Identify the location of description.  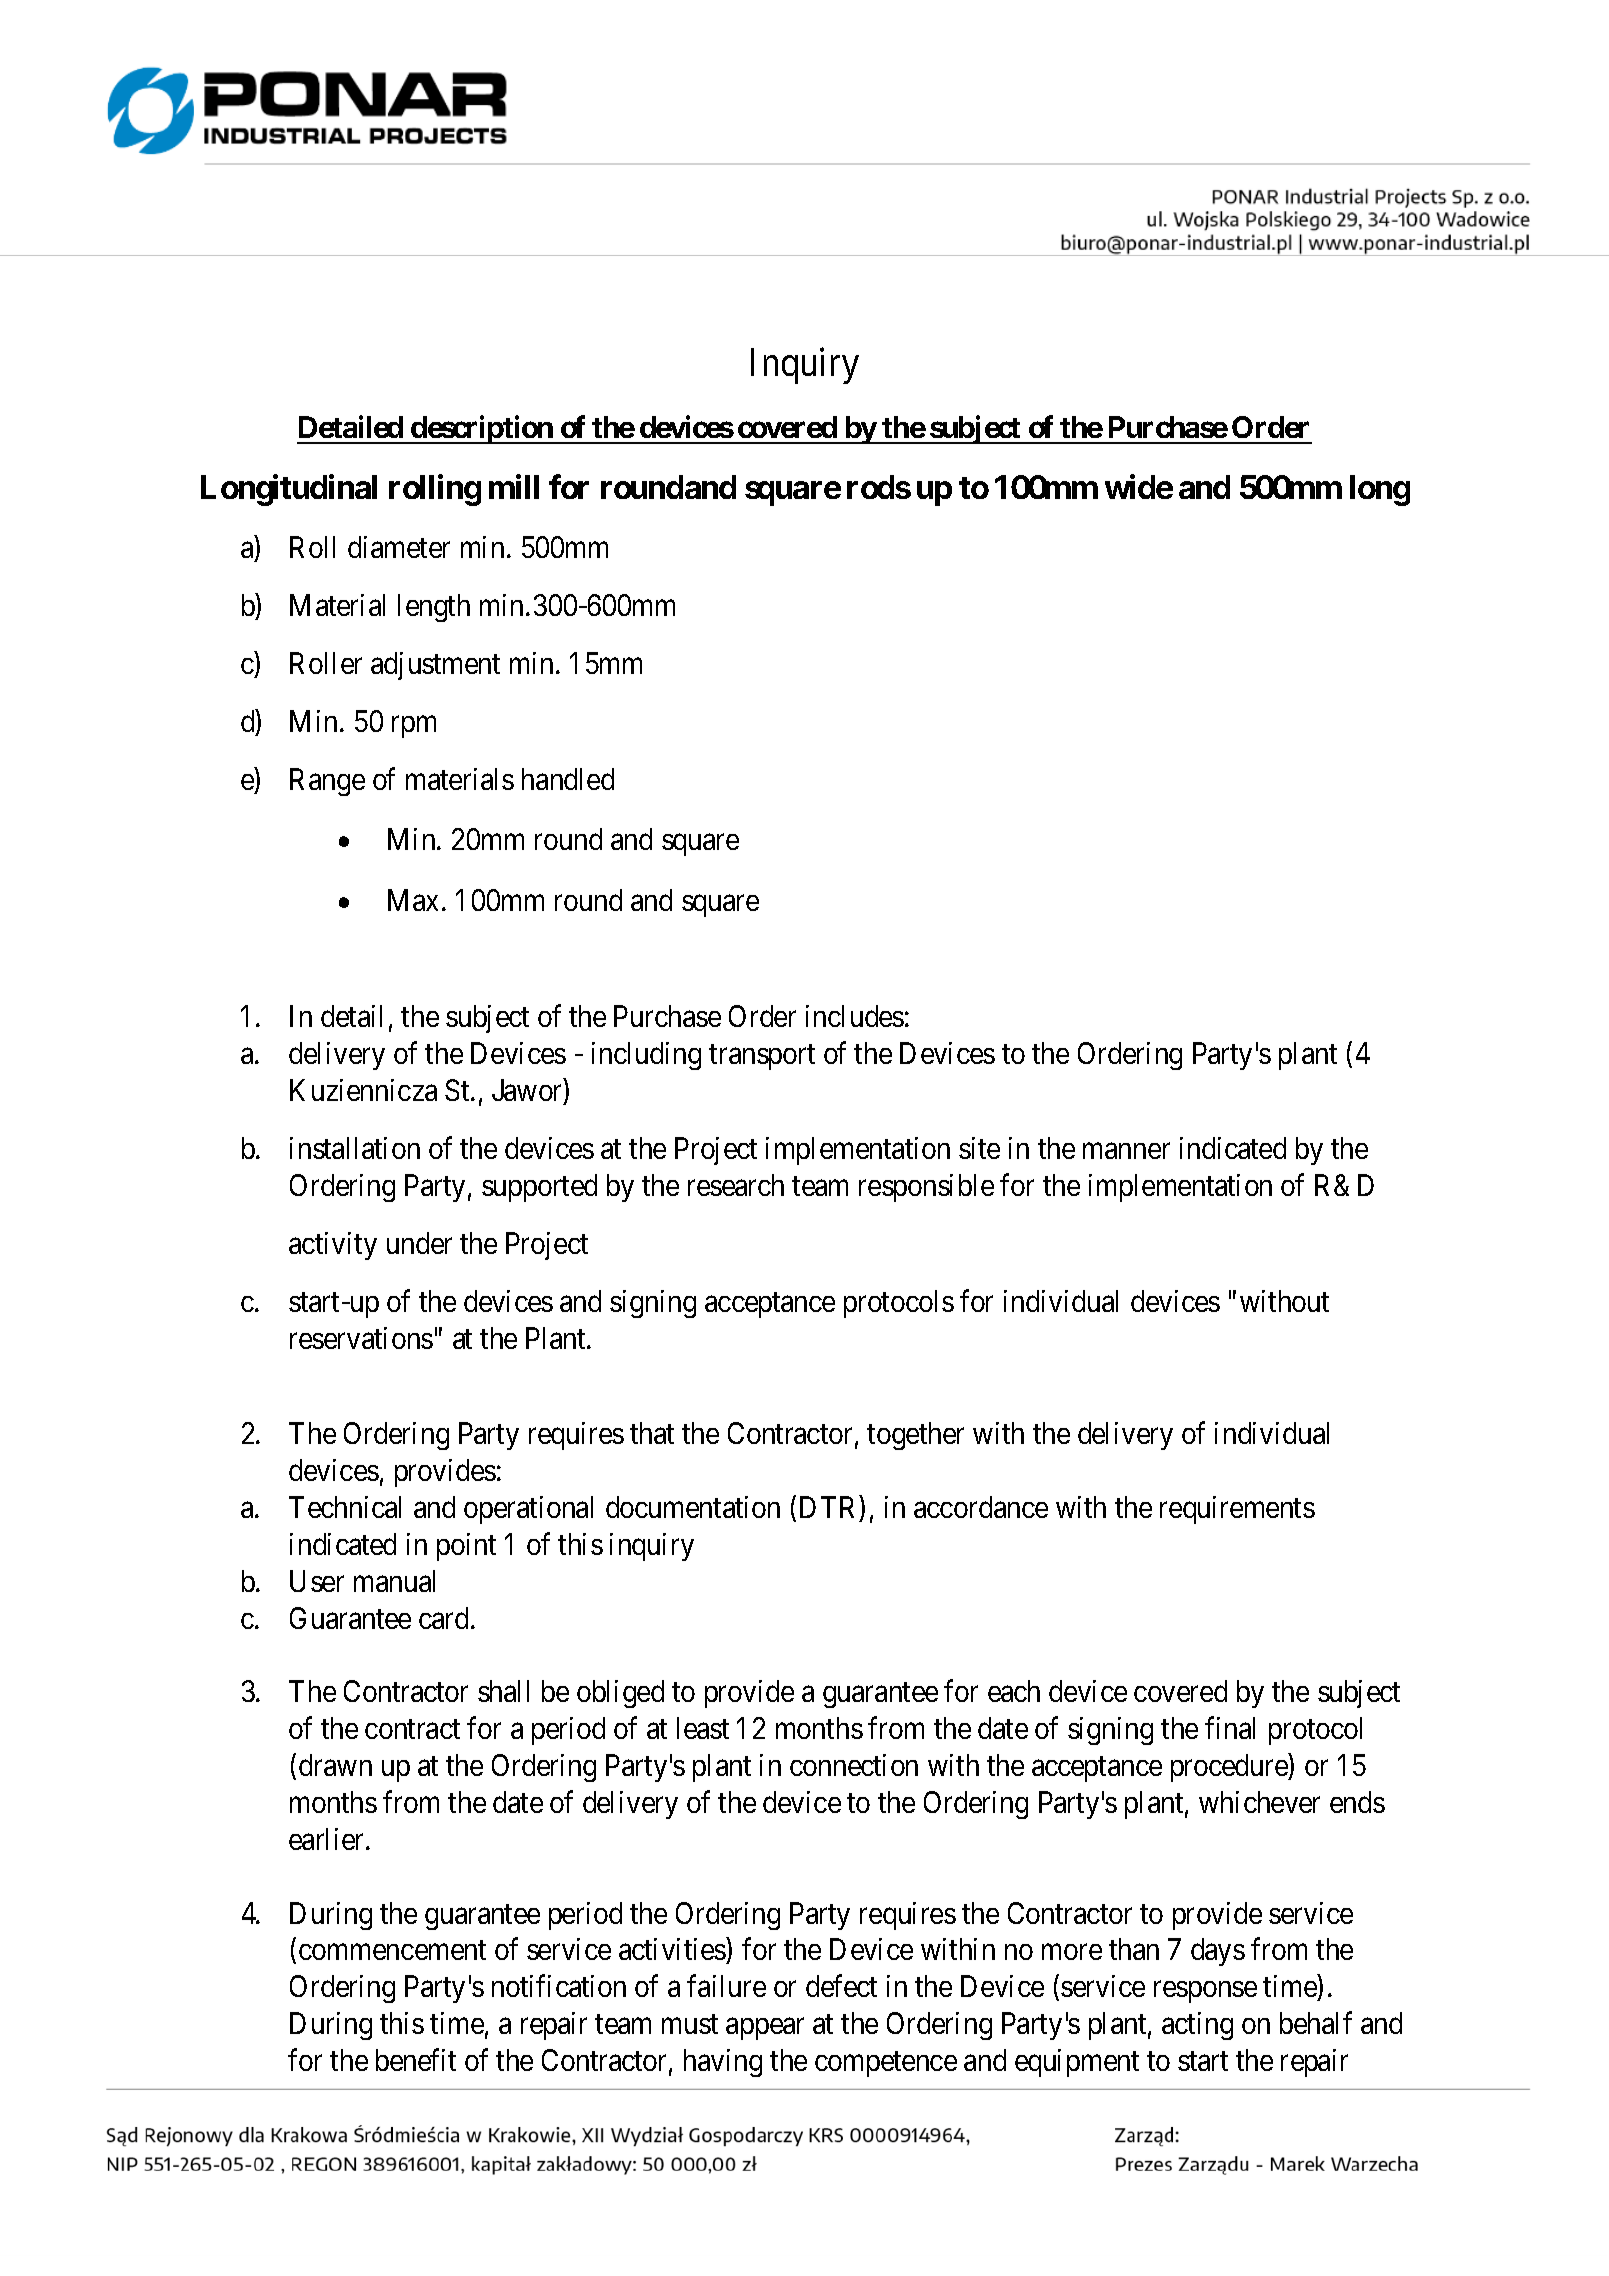
(482, 429).
